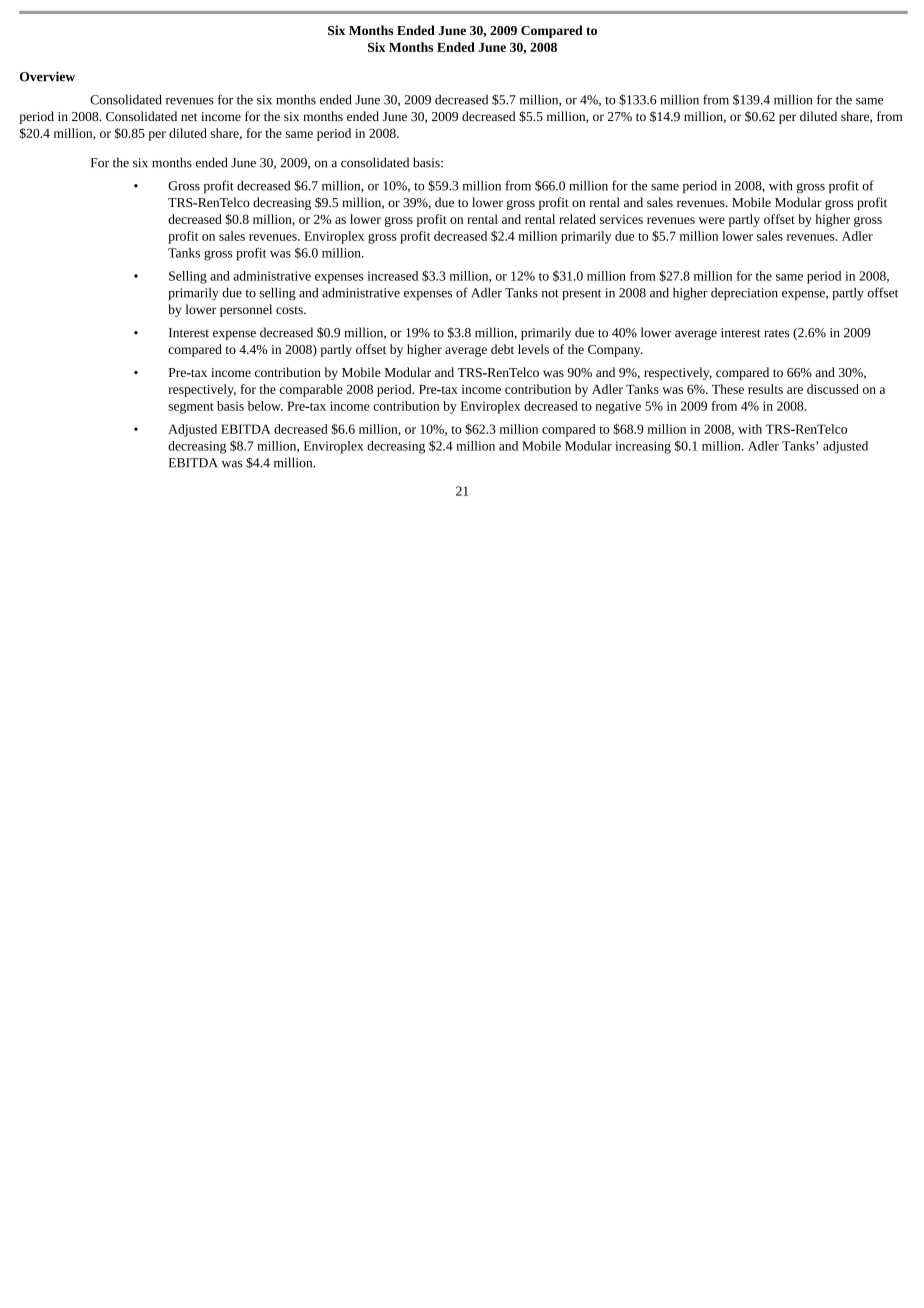 This document has height=1308, width=924. Describe the element at coordinates (191, 408) in the document. I see `segment` at that location.
